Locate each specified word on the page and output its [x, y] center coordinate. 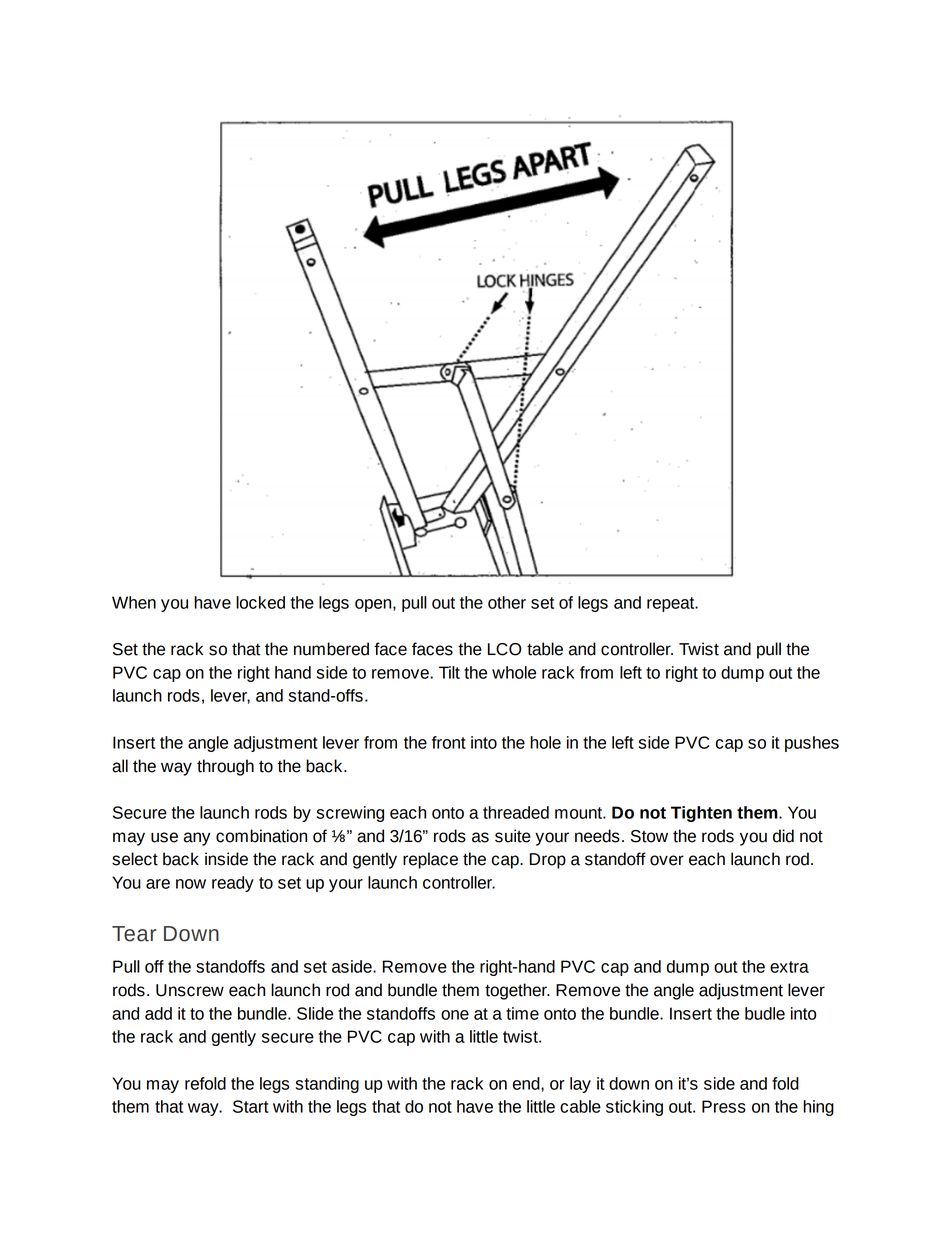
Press [724, 1106]
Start [251, 1106]
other [507, 602]
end [527, 1083]
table [545, 649]
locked [260, 602]
